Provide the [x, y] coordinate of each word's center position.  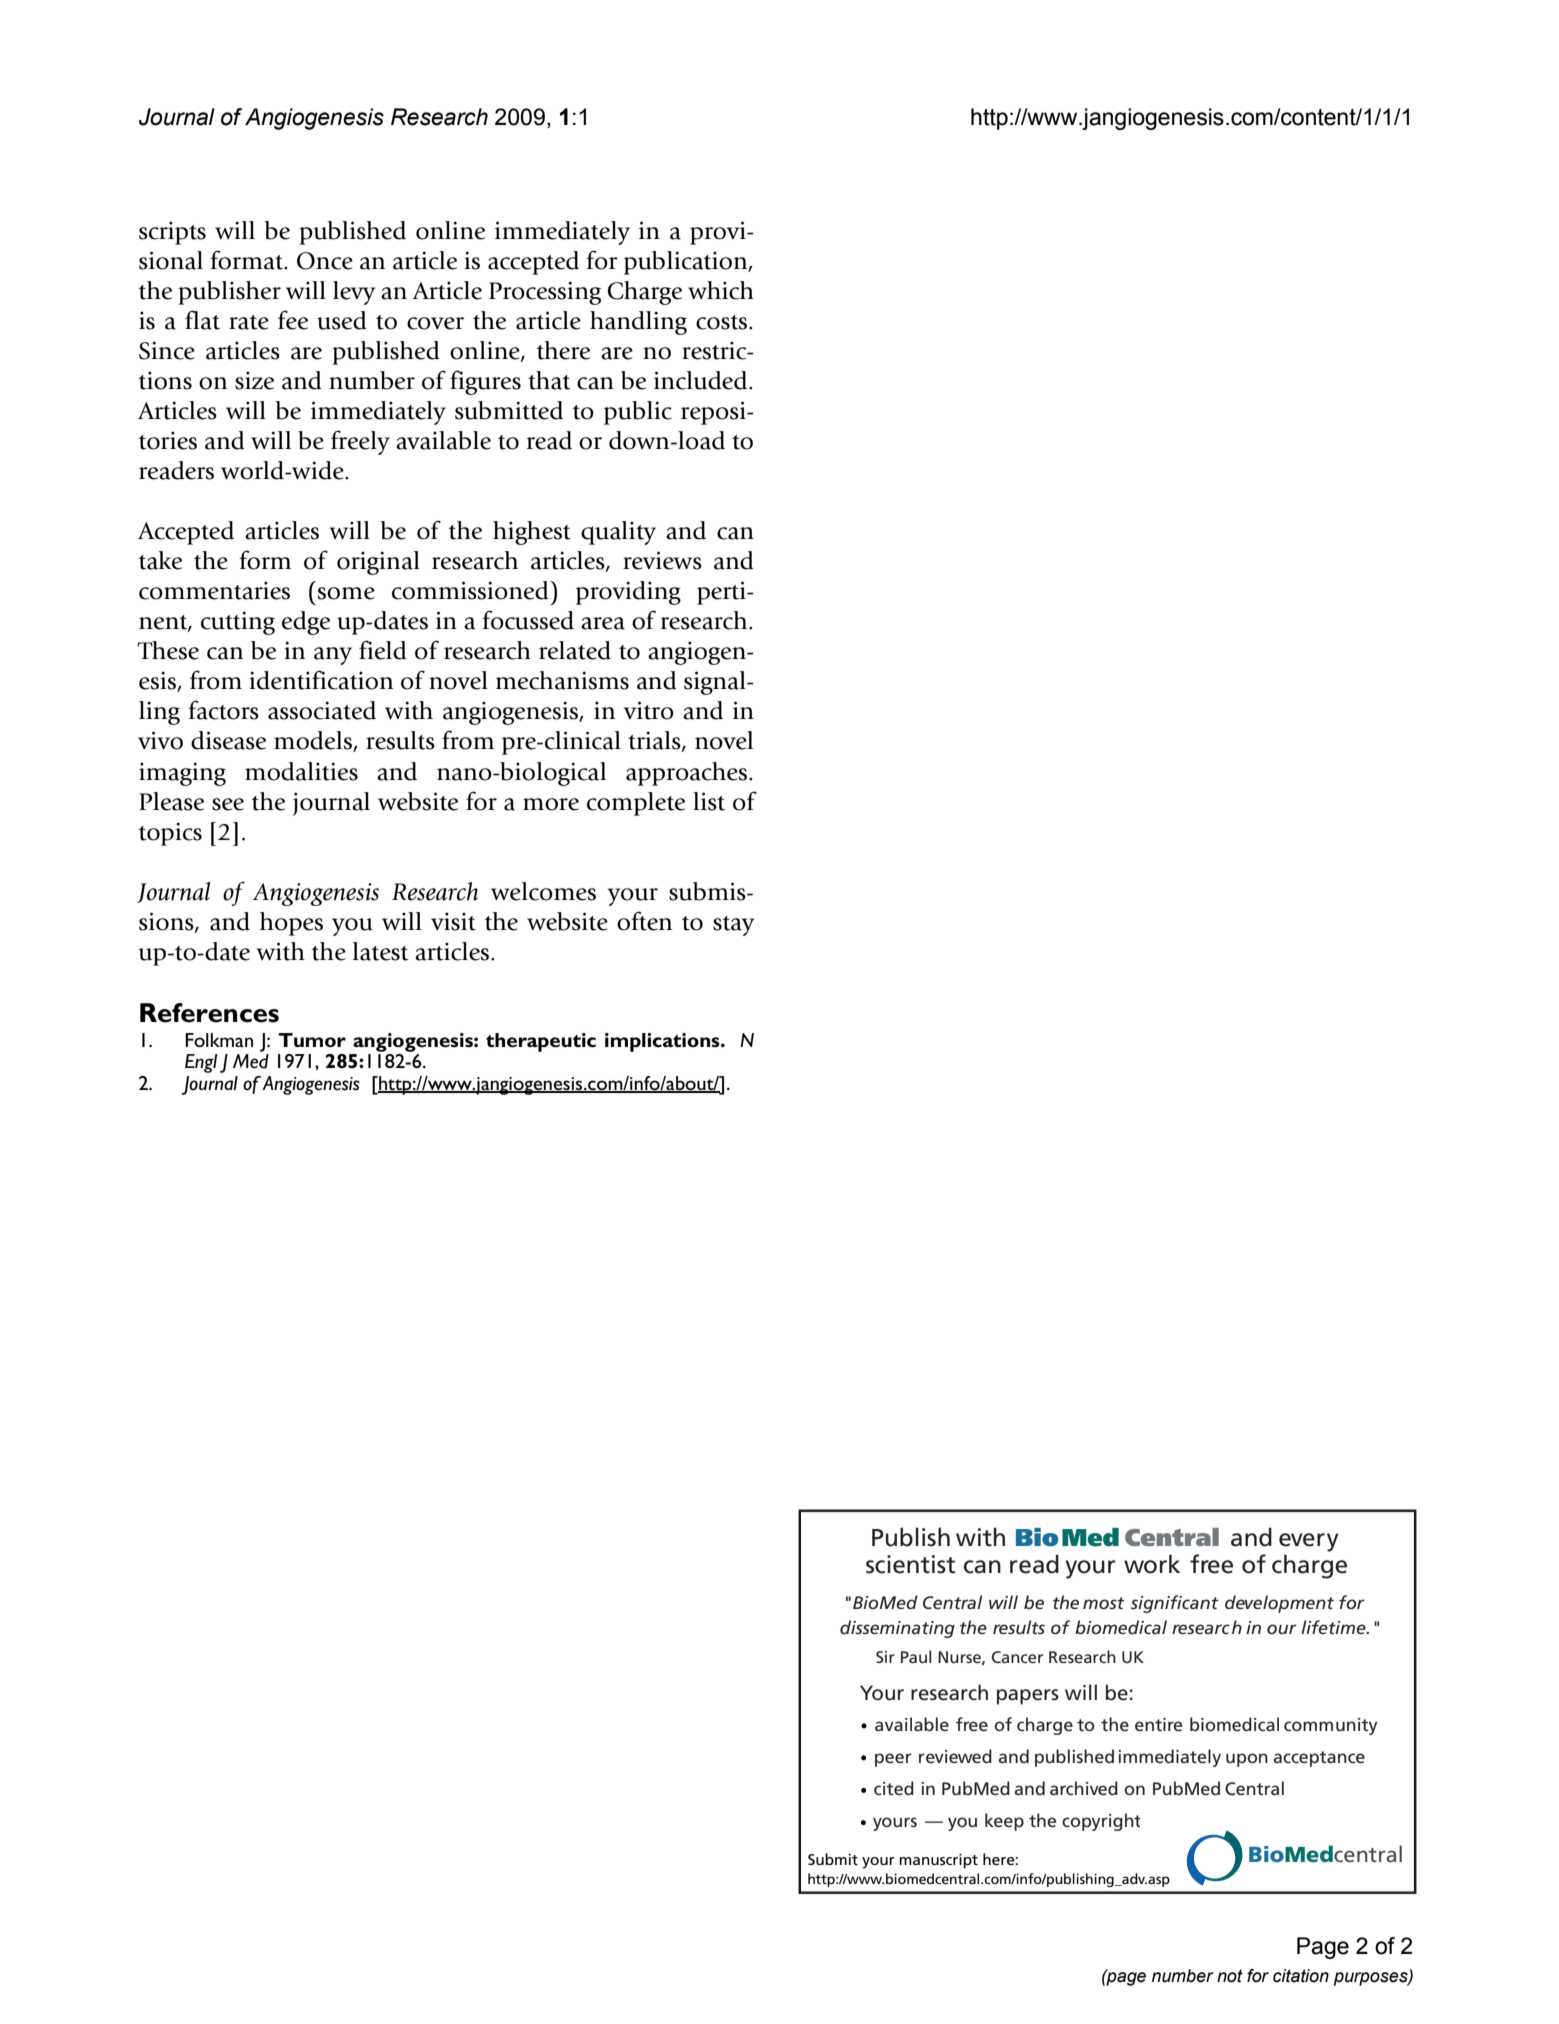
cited [894, 1788]
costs [721, 322]
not [1230, 1976]
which [721, 290]
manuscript [938, 1861]
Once [325, 261]
